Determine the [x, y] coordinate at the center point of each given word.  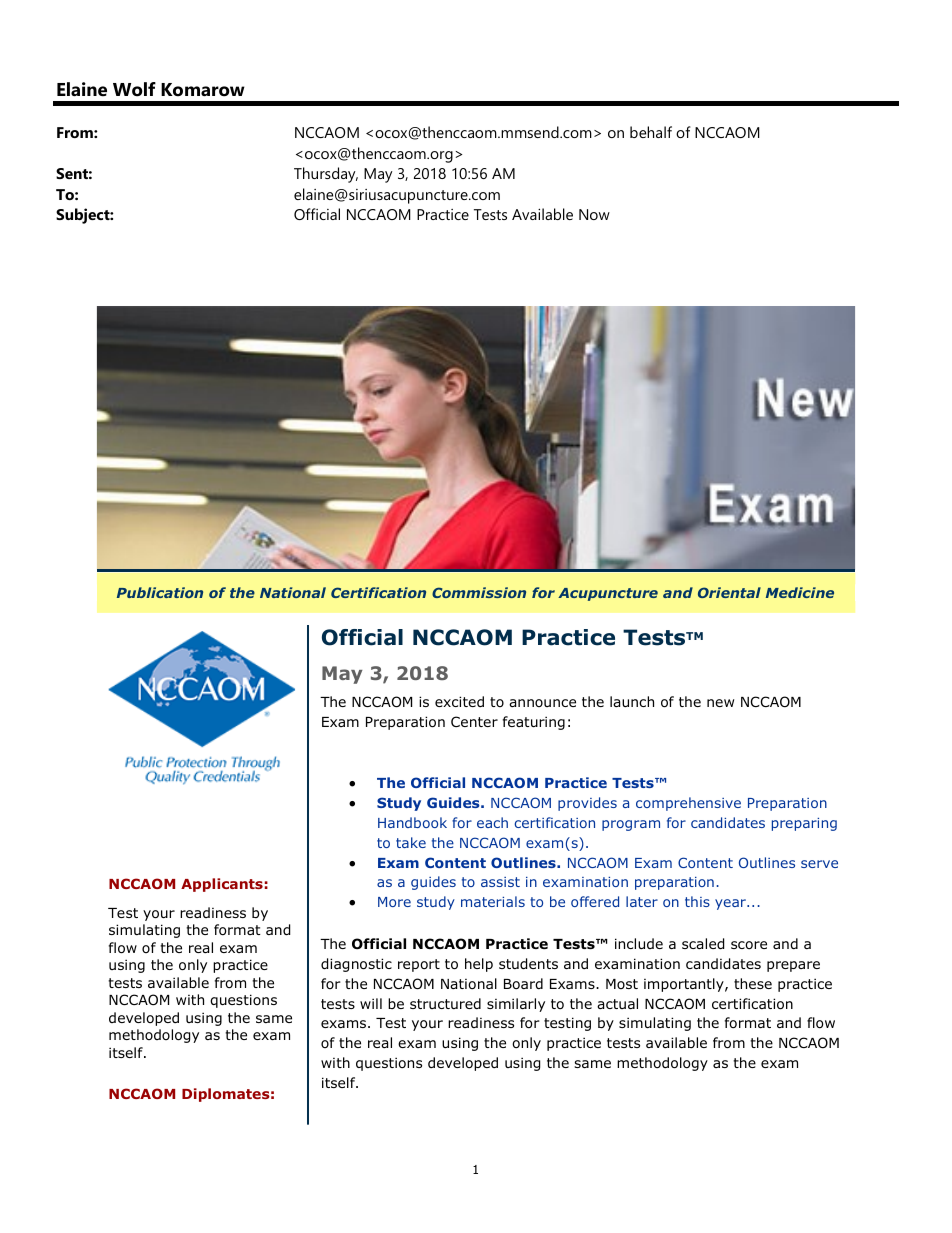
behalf [651, 132]
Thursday [326, 175]
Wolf [134, 89]
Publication [160, 592]
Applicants [222, 885]
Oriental [729, 592]
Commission [479, 592]
